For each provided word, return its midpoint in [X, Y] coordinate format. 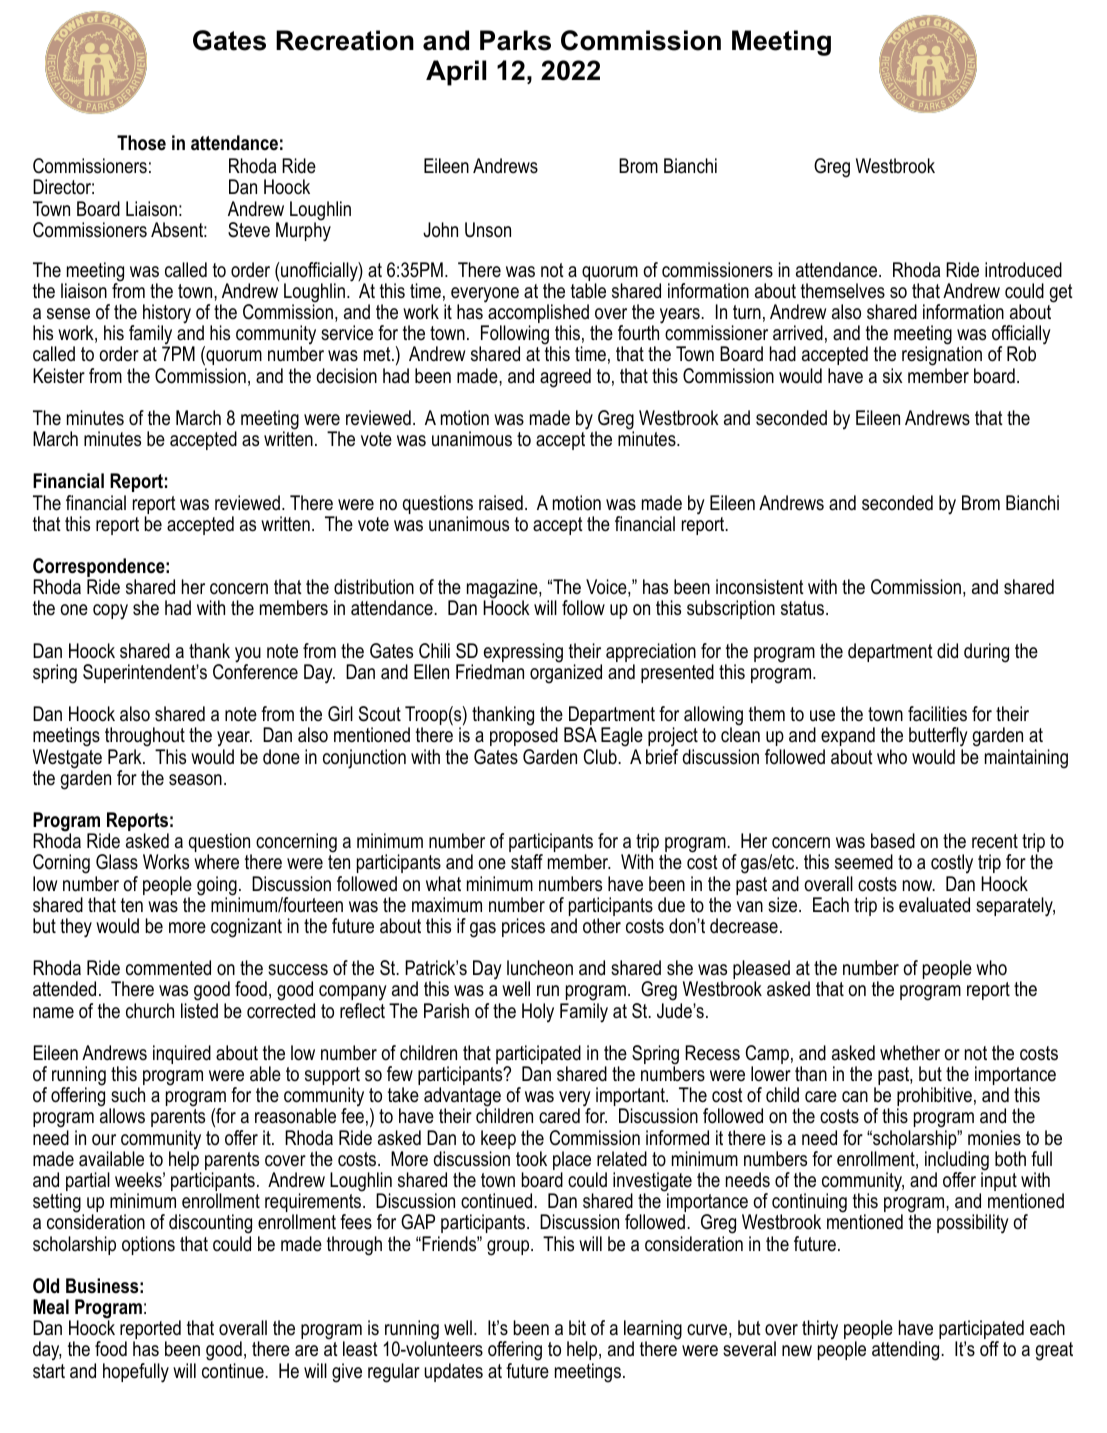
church [150, 1011]
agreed [565, 378]
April [456, 73]
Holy [538, 1012]
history [167, 315]
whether [910, 1053]
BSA [580, 735]
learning [653, 1331]
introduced [1023, 270]
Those [141, 143]
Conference [255, 671]
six [892, 376]
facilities [937, 714]
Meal [51, 1307]
